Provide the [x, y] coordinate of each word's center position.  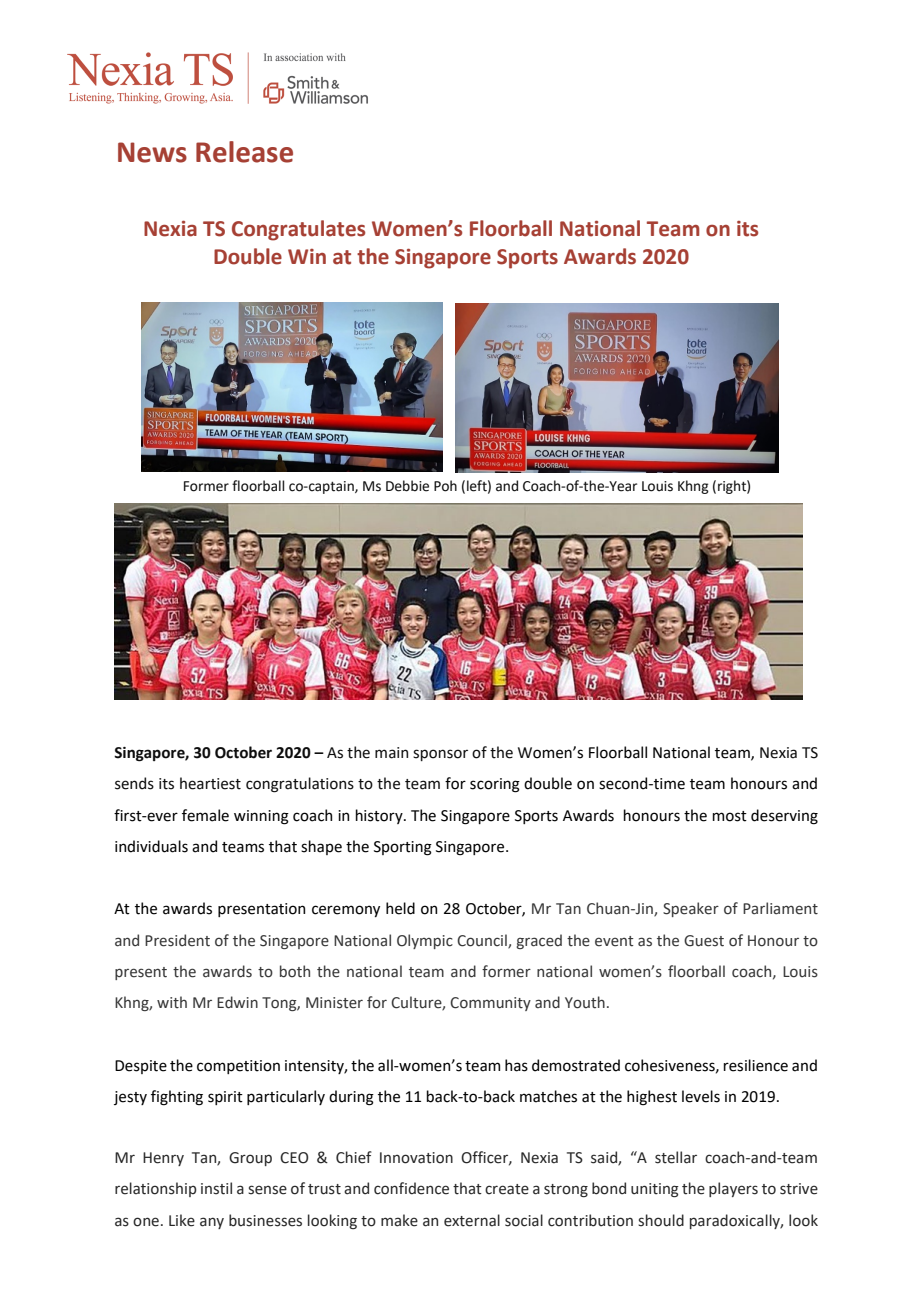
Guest [704, 941]
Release [244, 152]
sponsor [440, 755]
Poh [445, 486]
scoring [495, 785]
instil [216, 1188]
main [391, 753]
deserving [784, 817]
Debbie [407, 486]
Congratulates [298, 230]
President [177, 940]
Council [483, 941]
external [472, 1220]
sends [134, 783]
